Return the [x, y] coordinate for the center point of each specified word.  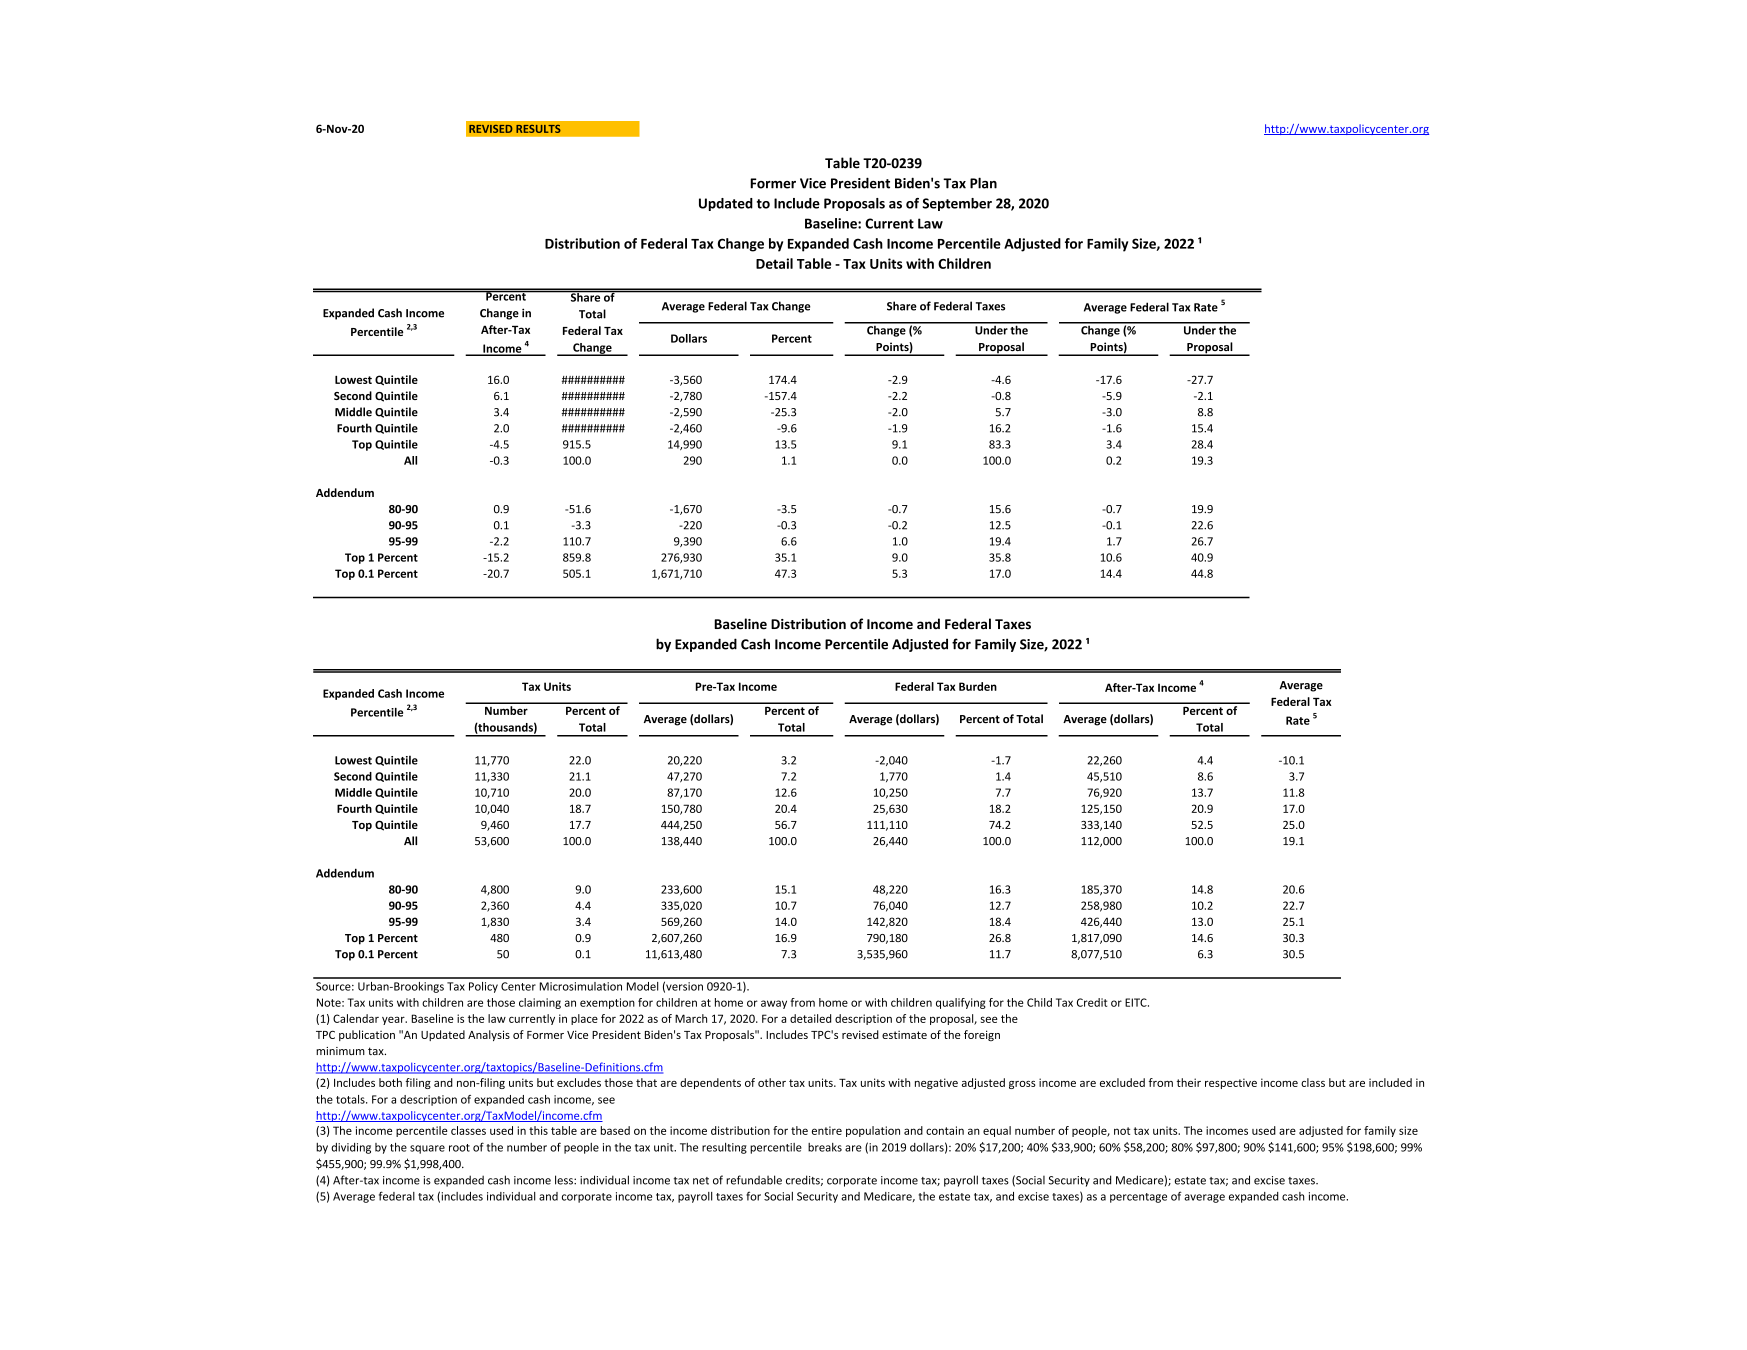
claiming [540, 1003]
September [957, 204]
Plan [983, 183]
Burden [978, 686]
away [774, 1004]
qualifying [961, 1003]
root [459, 1148]
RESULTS [538, 128]
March [691, 1018]
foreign [982, 1035]
